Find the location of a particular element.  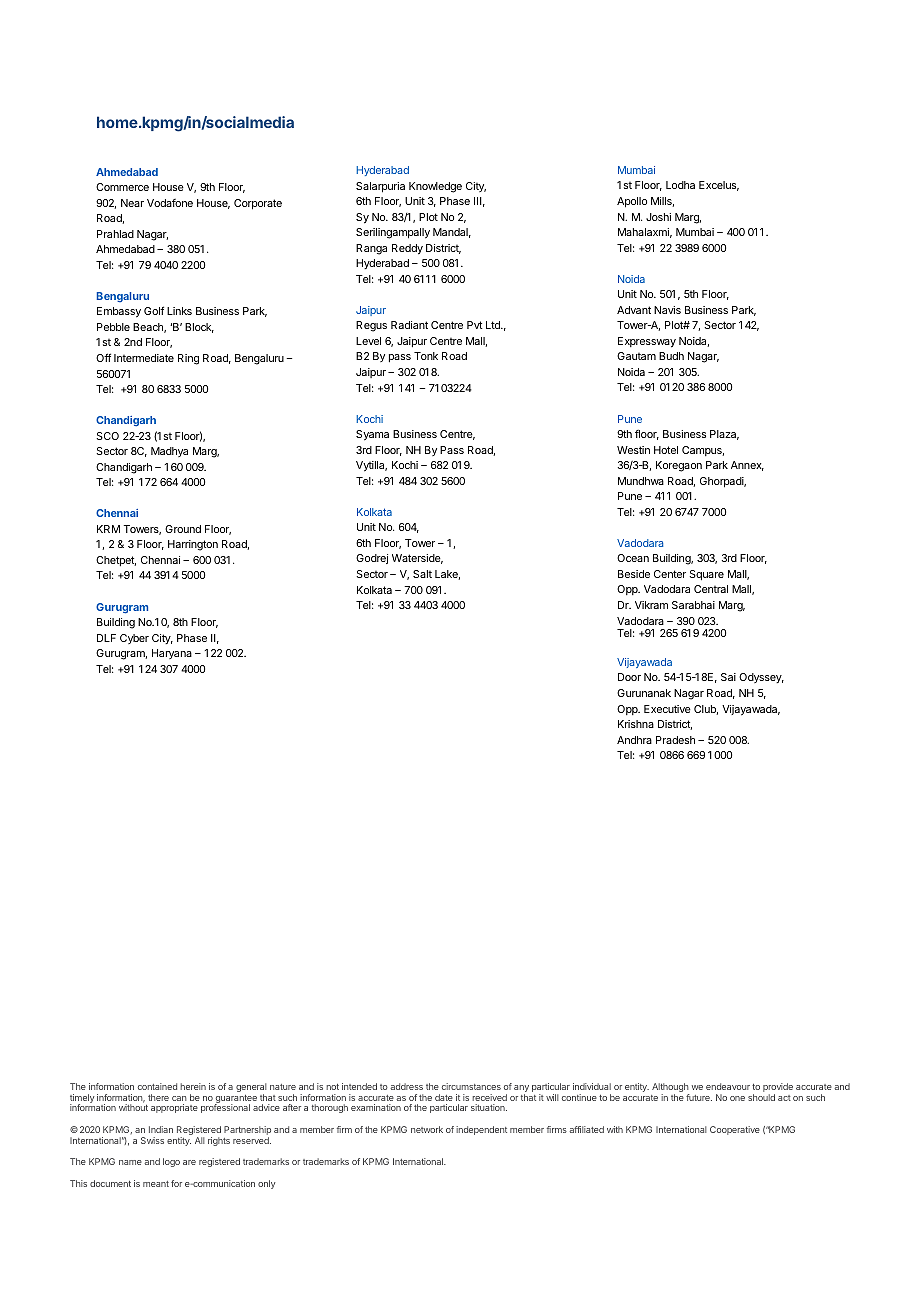

Joshi is located at coordinates (658, 217).
